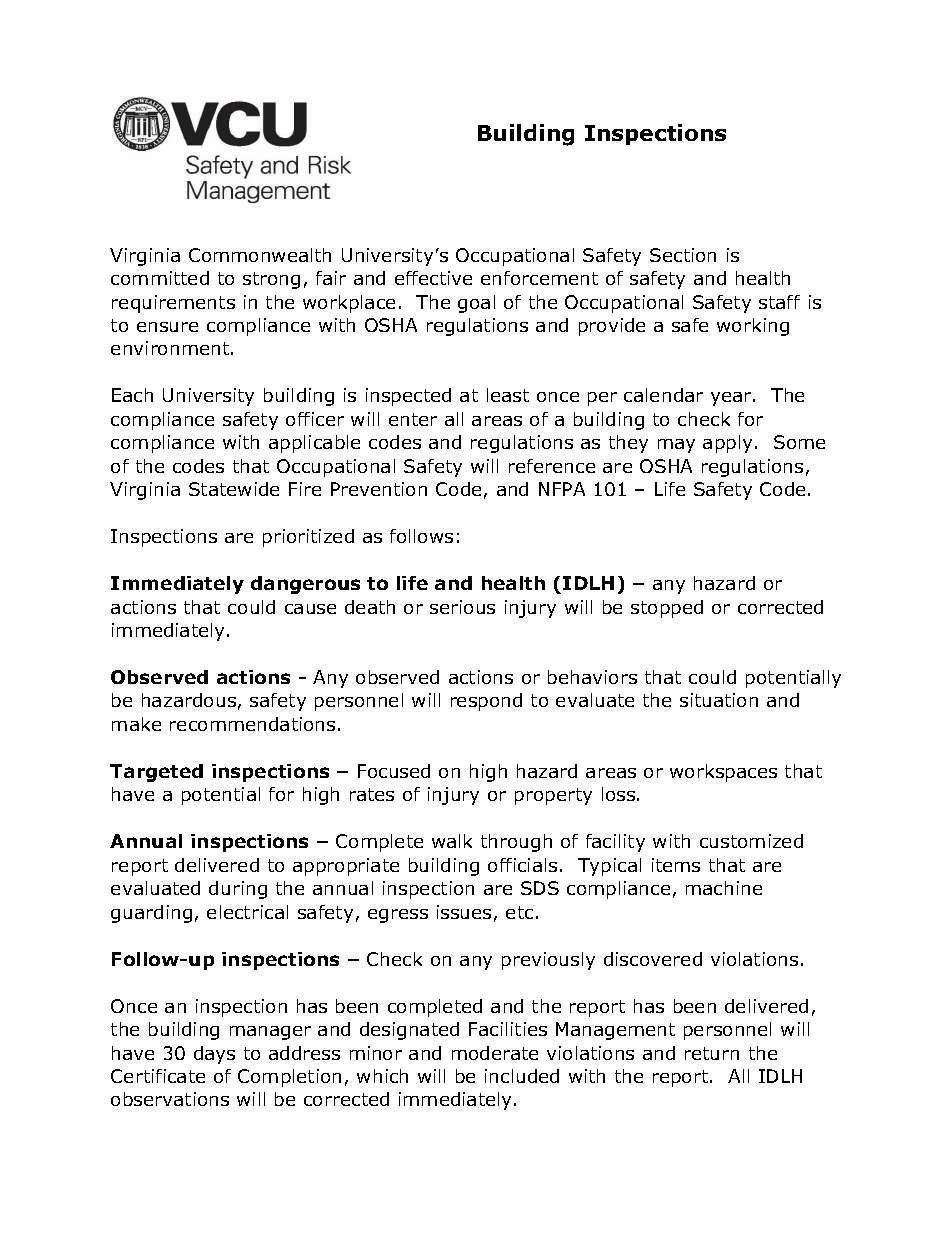 The image size is (952, 1233). Describe the element at coordinates (160, 278) in the page. I see `committed` at that location.
